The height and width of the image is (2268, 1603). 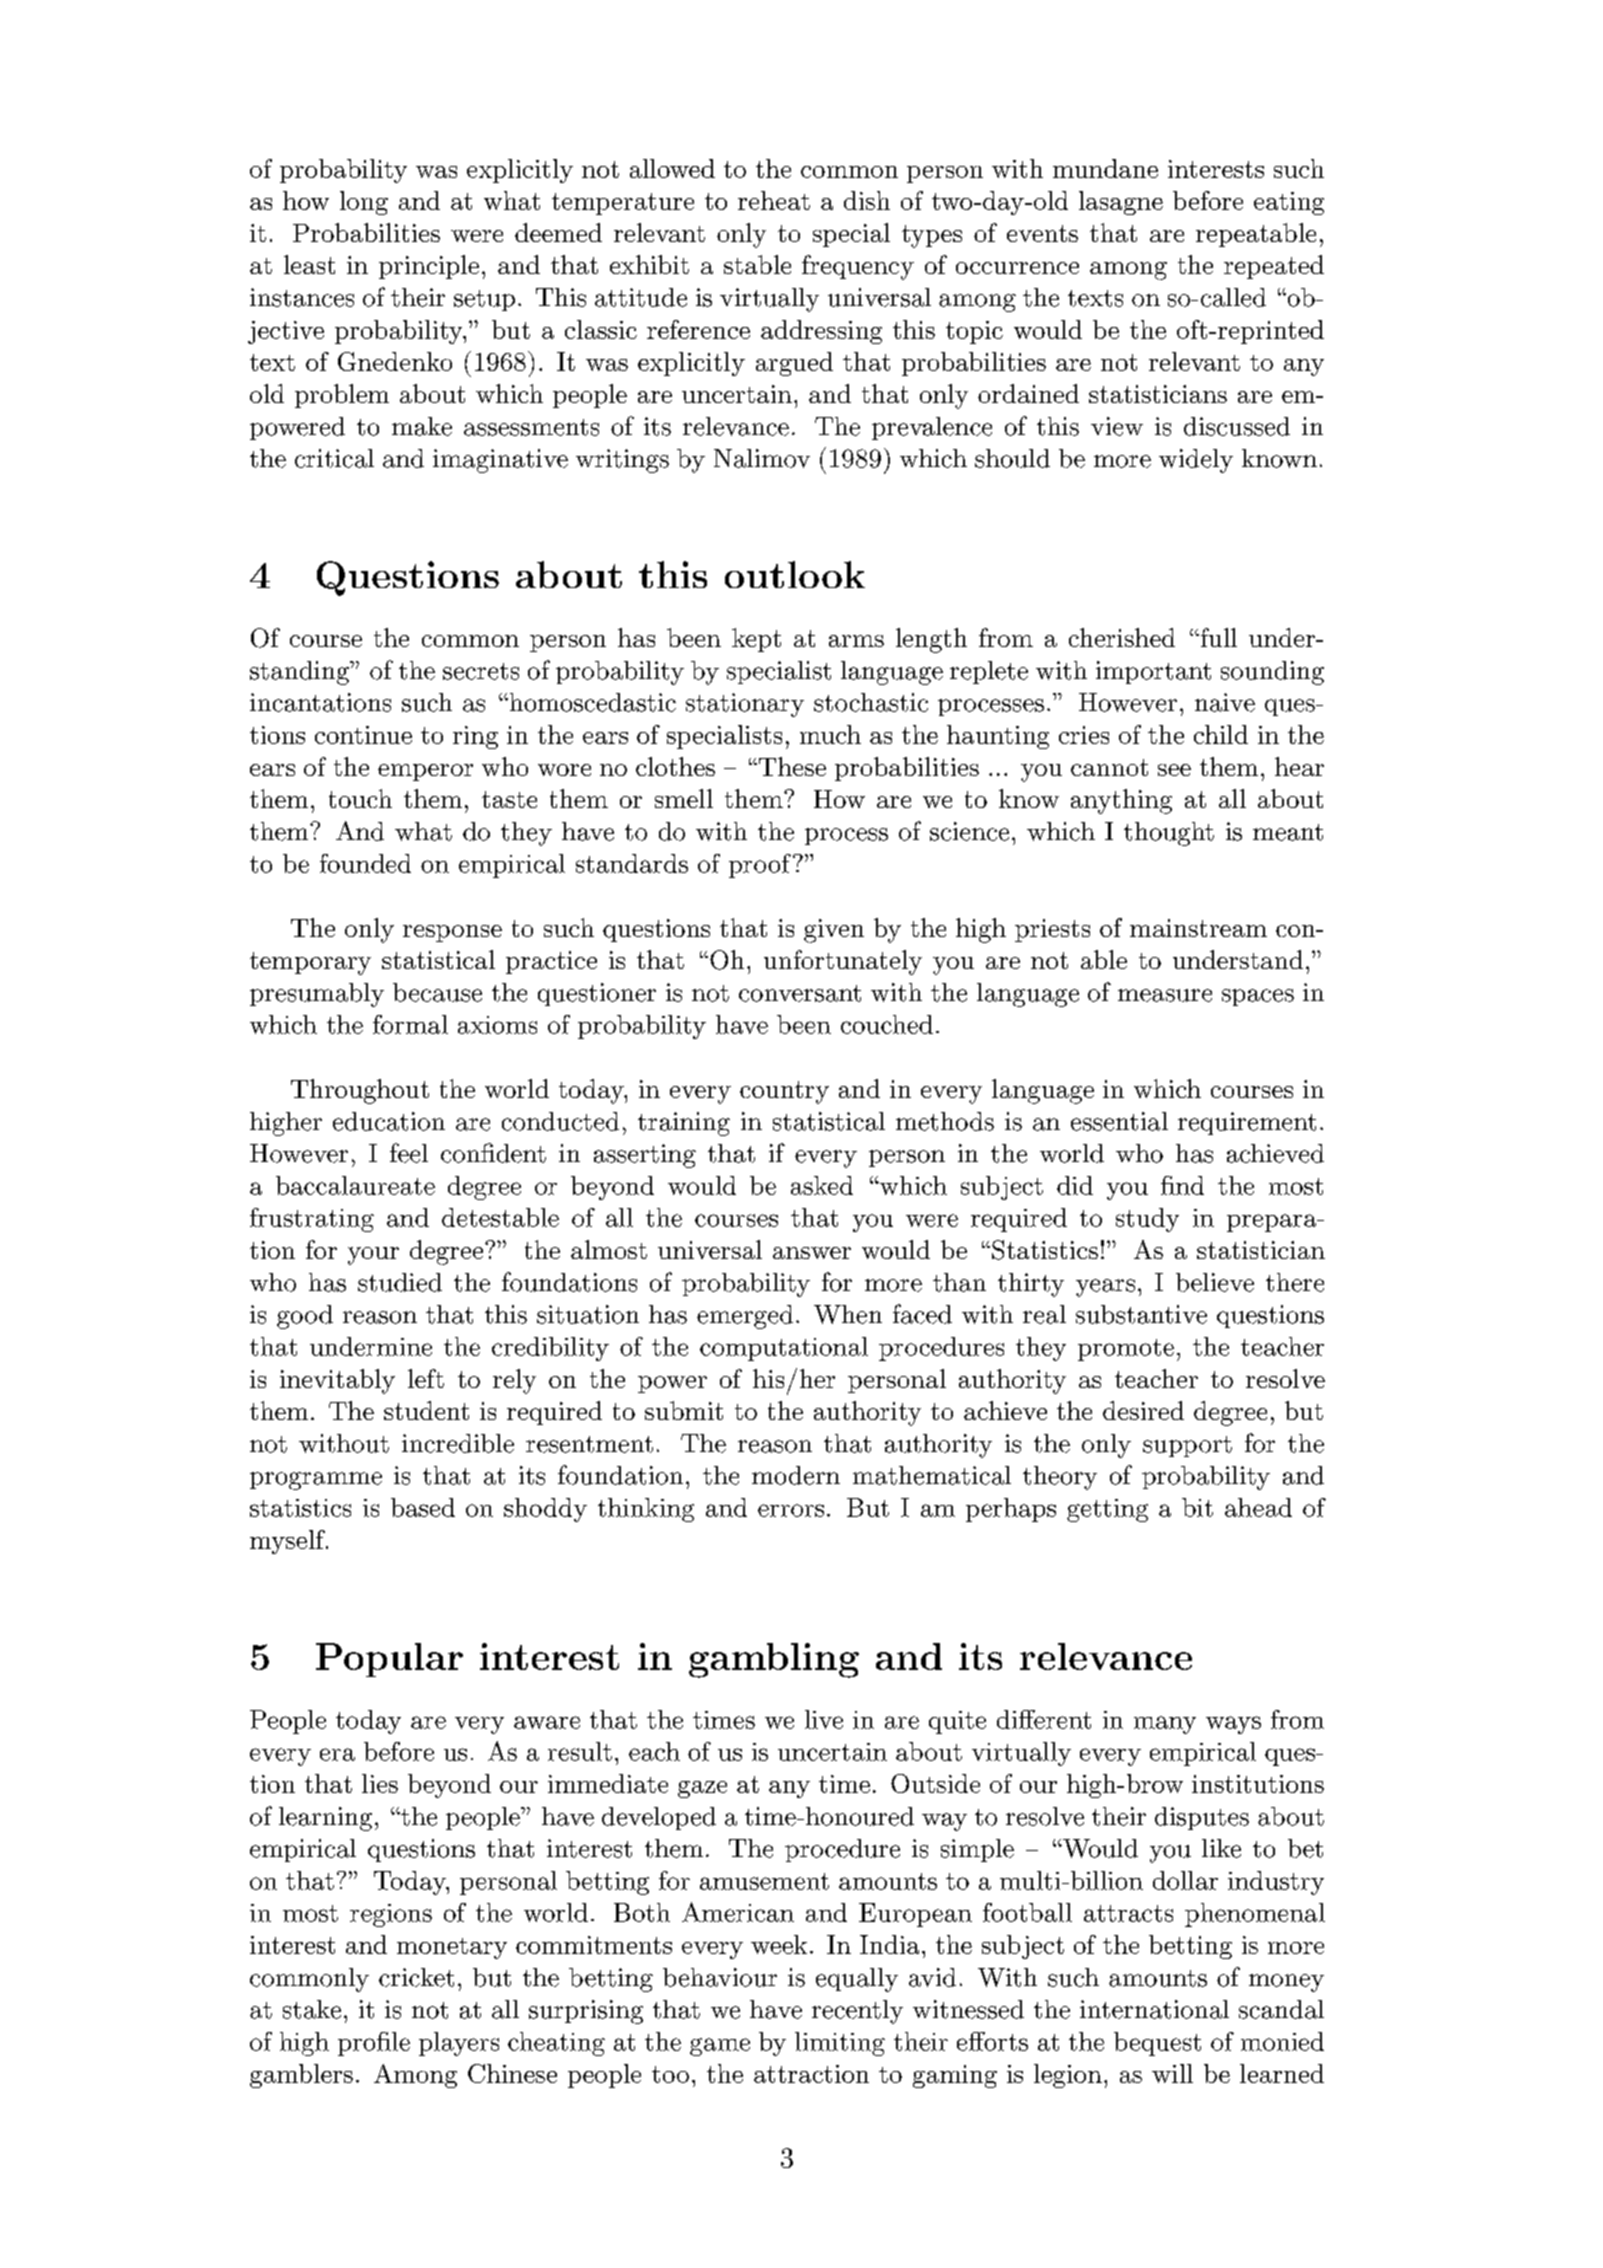 What do you see at coordinates (1172, 2073) in the image?
I see `will` at bounding box center [1172, 2073].
